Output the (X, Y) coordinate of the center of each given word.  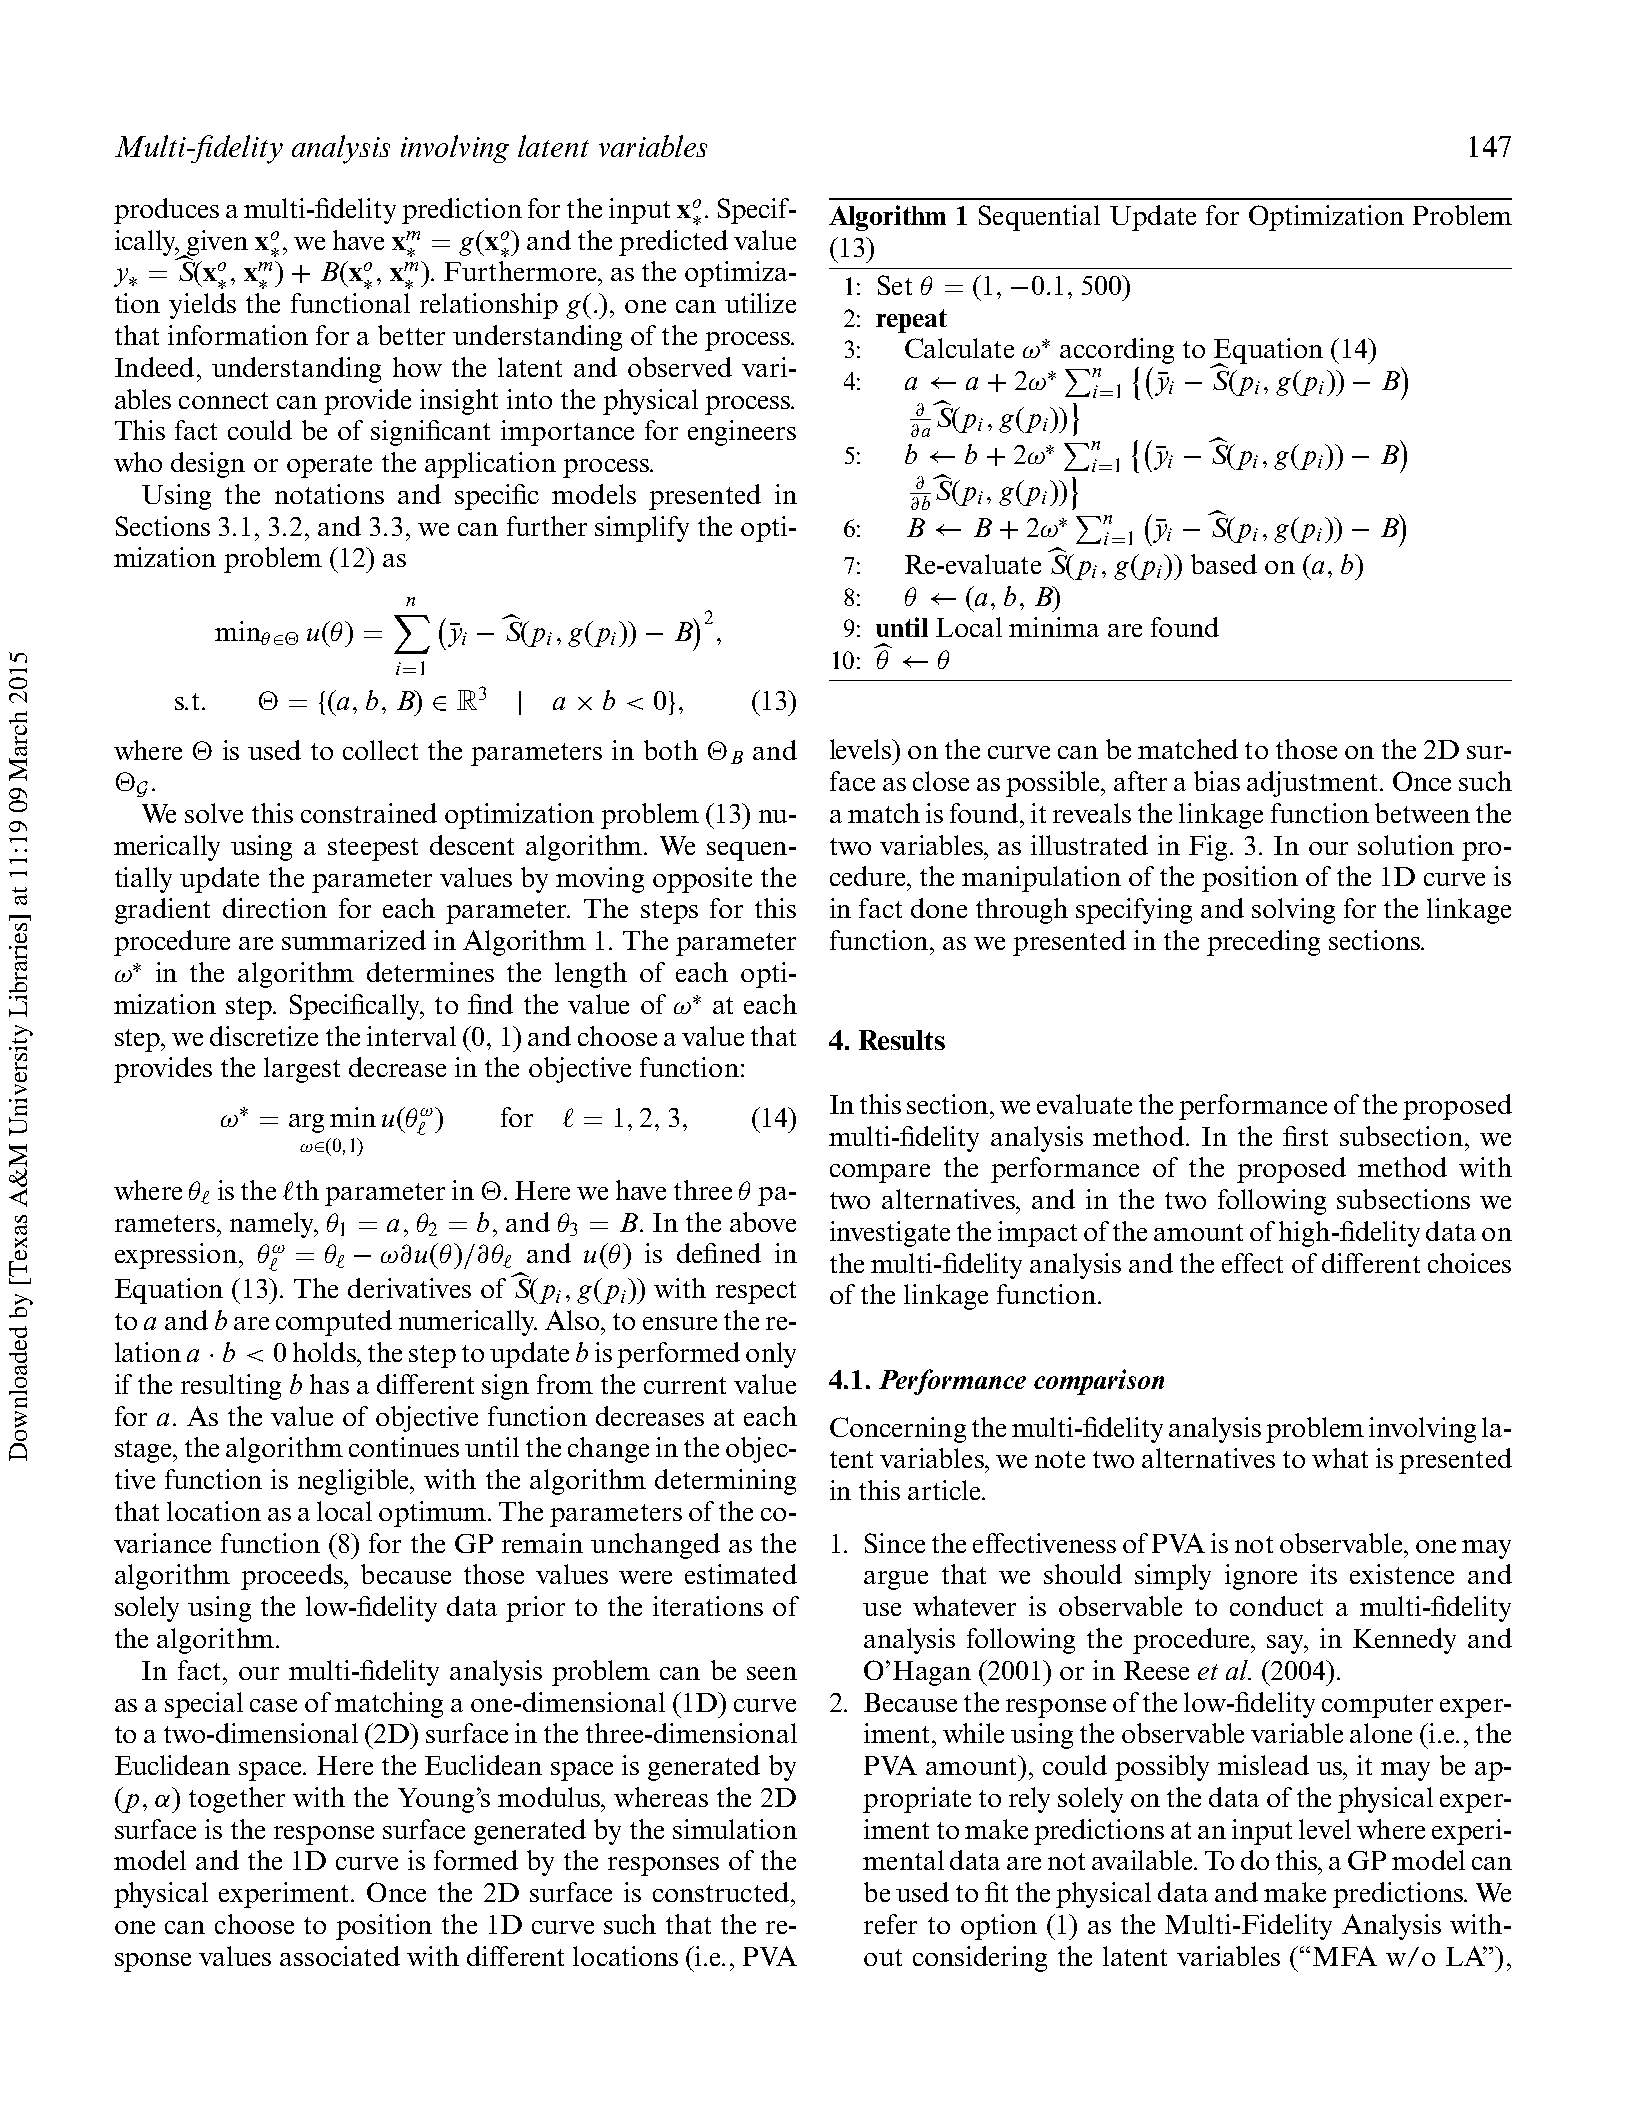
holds (325, 1352)
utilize (760, 303)
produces (166, 211)
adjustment (1314, 784)
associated (340, 1956)
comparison (1099, 1382)
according (1117, 351)
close (941, 781)
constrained (369, 813)
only (771, 1355)
